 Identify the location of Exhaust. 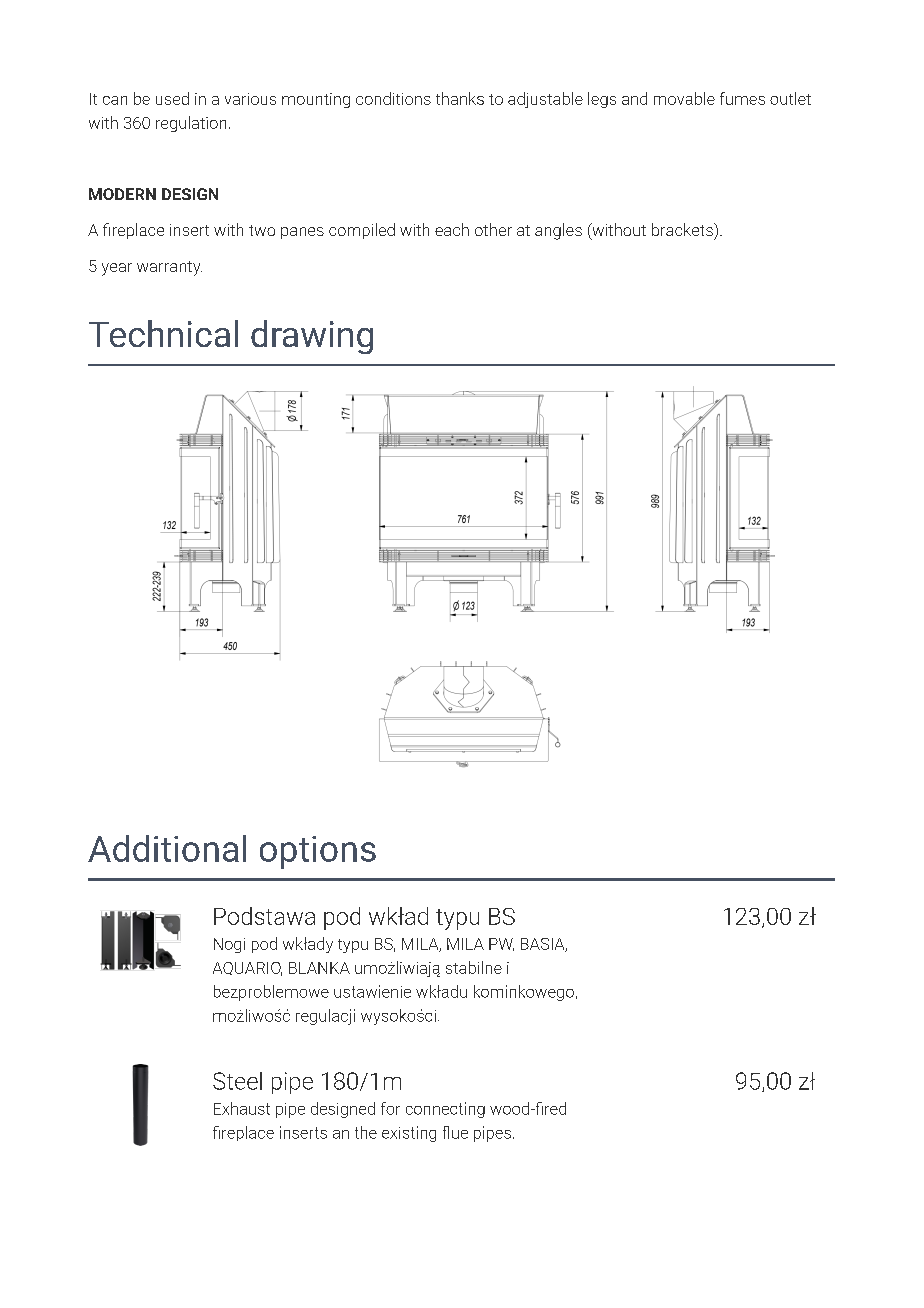
(242, 1108).
